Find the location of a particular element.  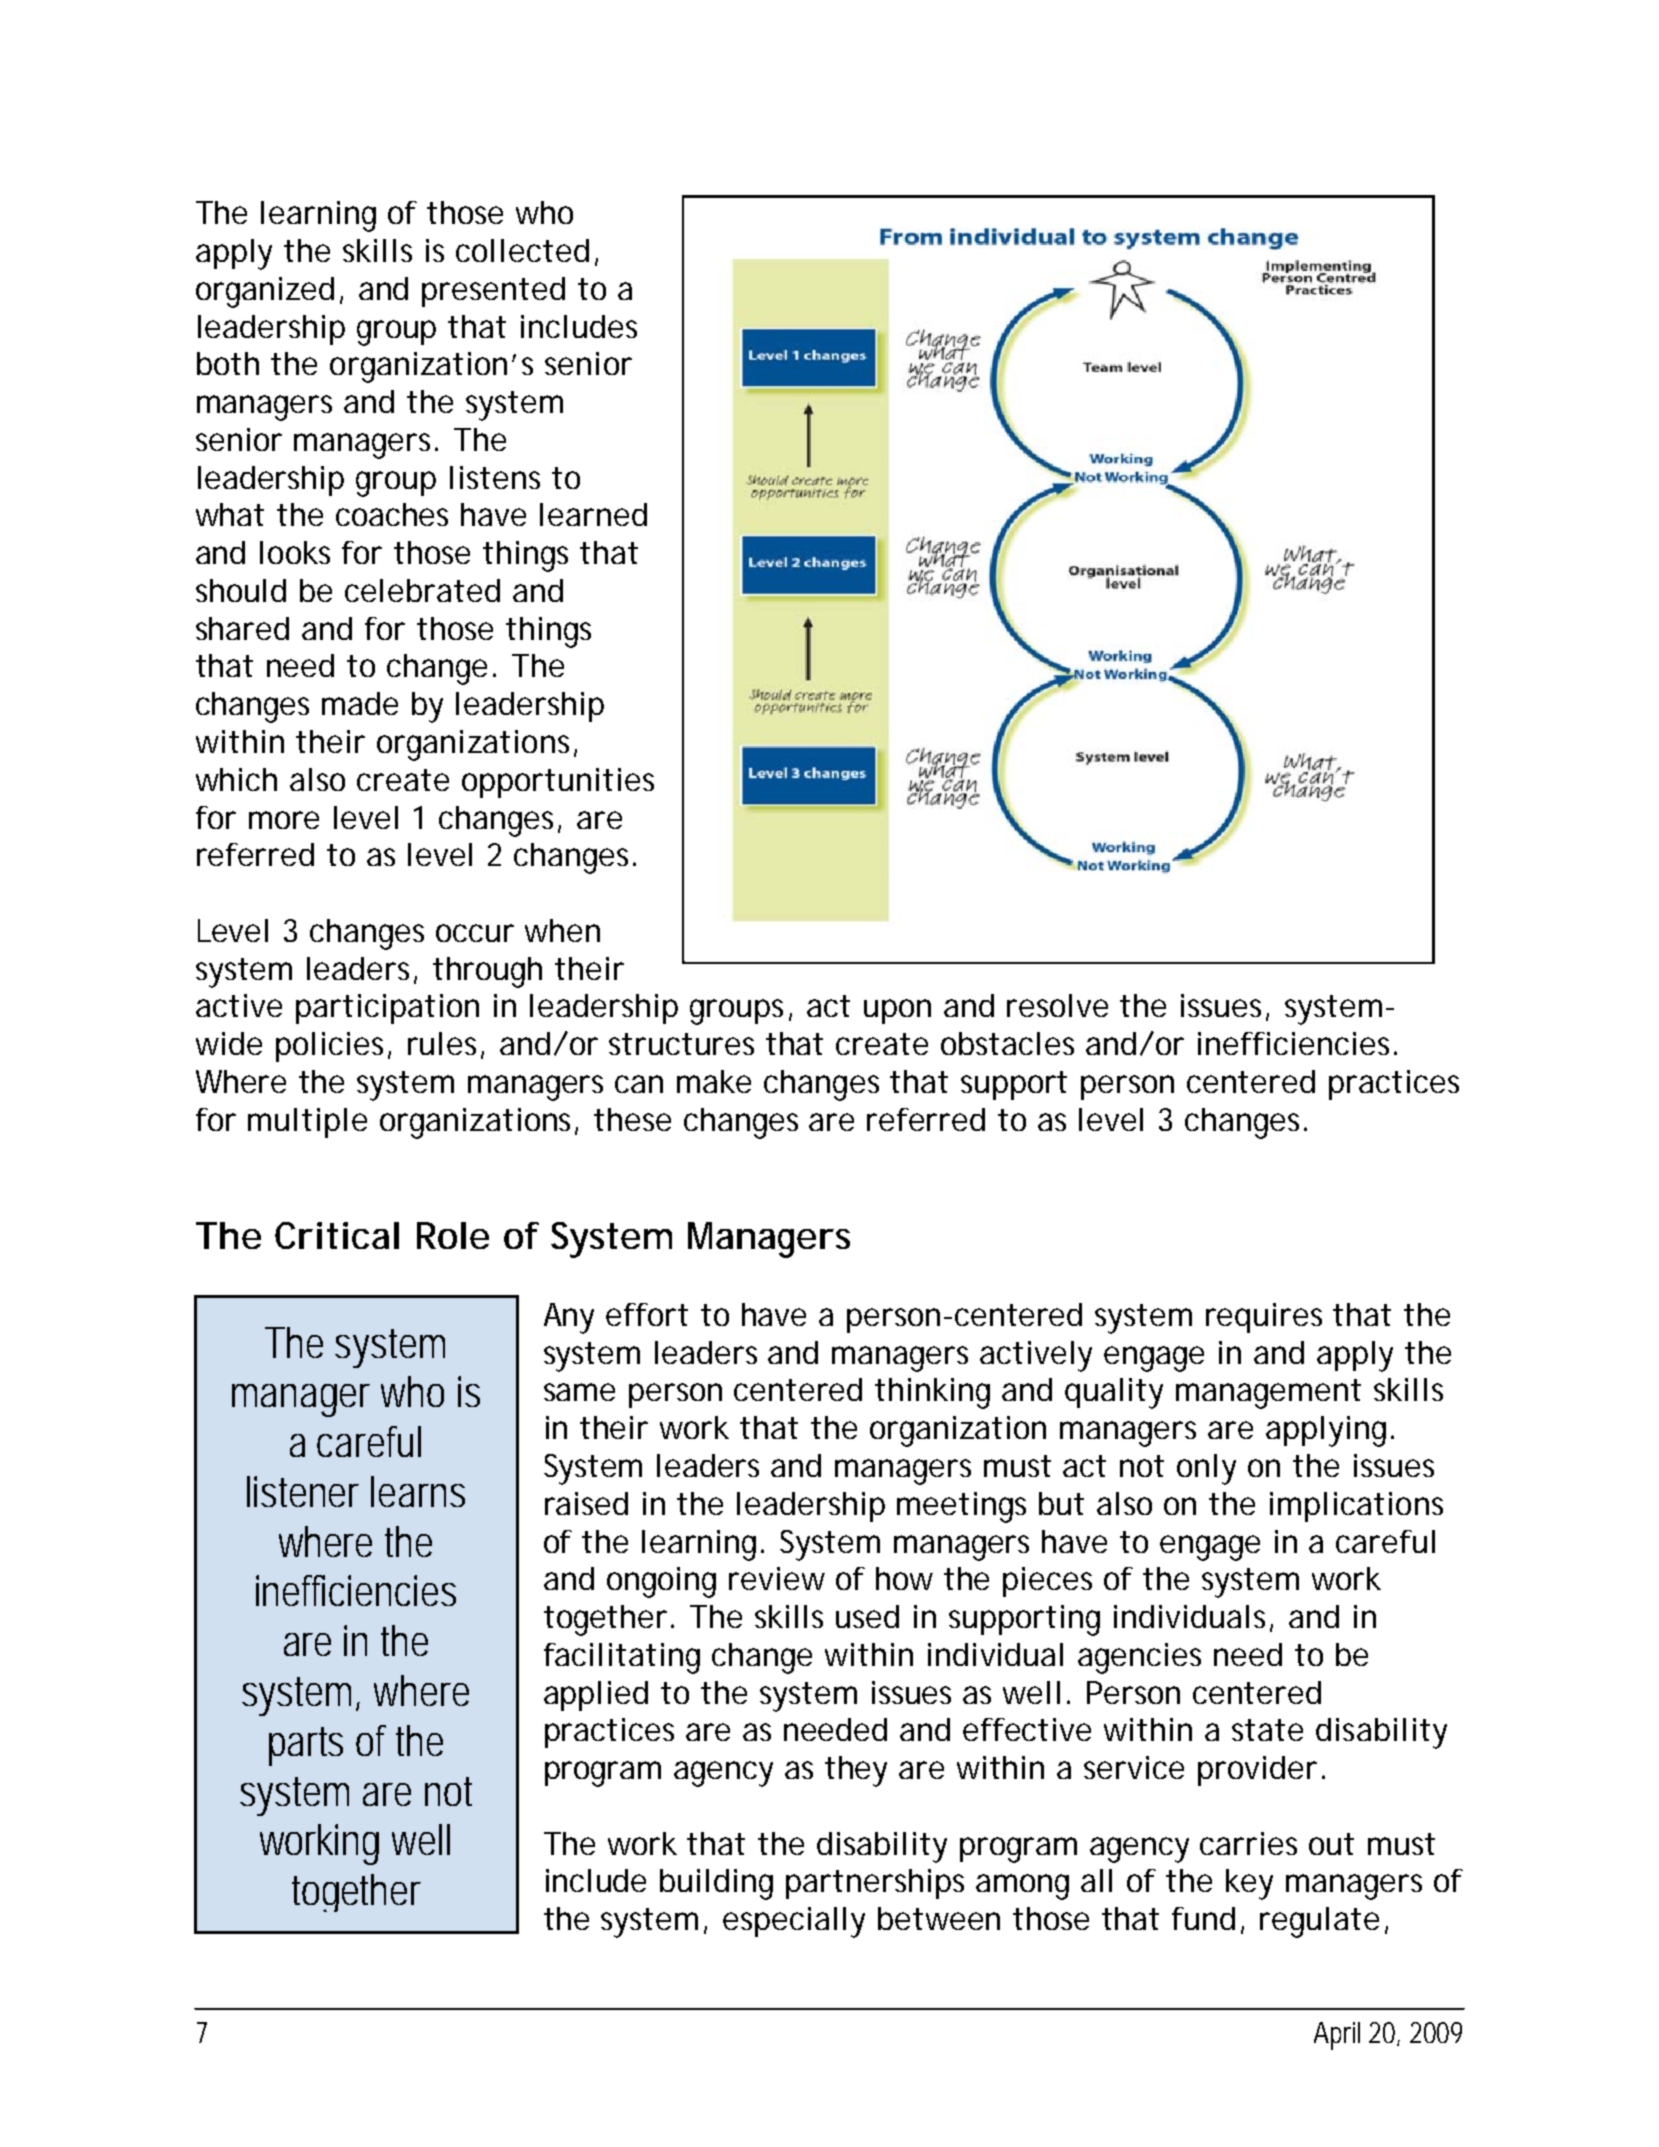

fund is located at coordinates (1203, 1918).
